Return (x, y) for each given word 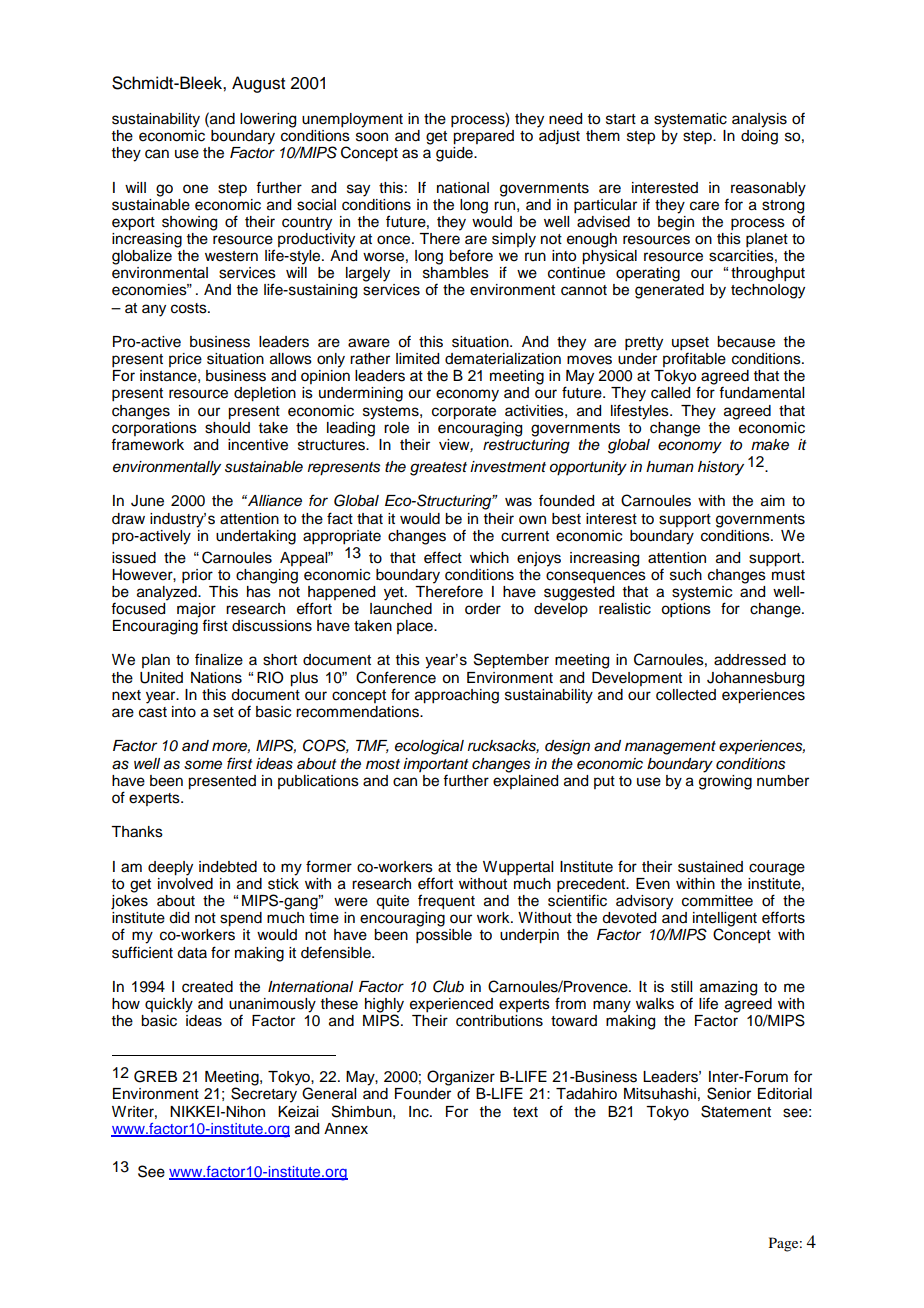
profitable (694, 358)
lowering (268, 120)
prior (197, 576)
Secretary (264, 1095)
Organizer (461, 1079)
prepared (483, 136)
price (185, 360)
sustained (710, 867)
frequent (446, 902)
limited (417, 359)
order (483, 609)
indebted (228, 867)
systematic (690, 120)
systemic (702, 594)
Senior (729, 1093)
